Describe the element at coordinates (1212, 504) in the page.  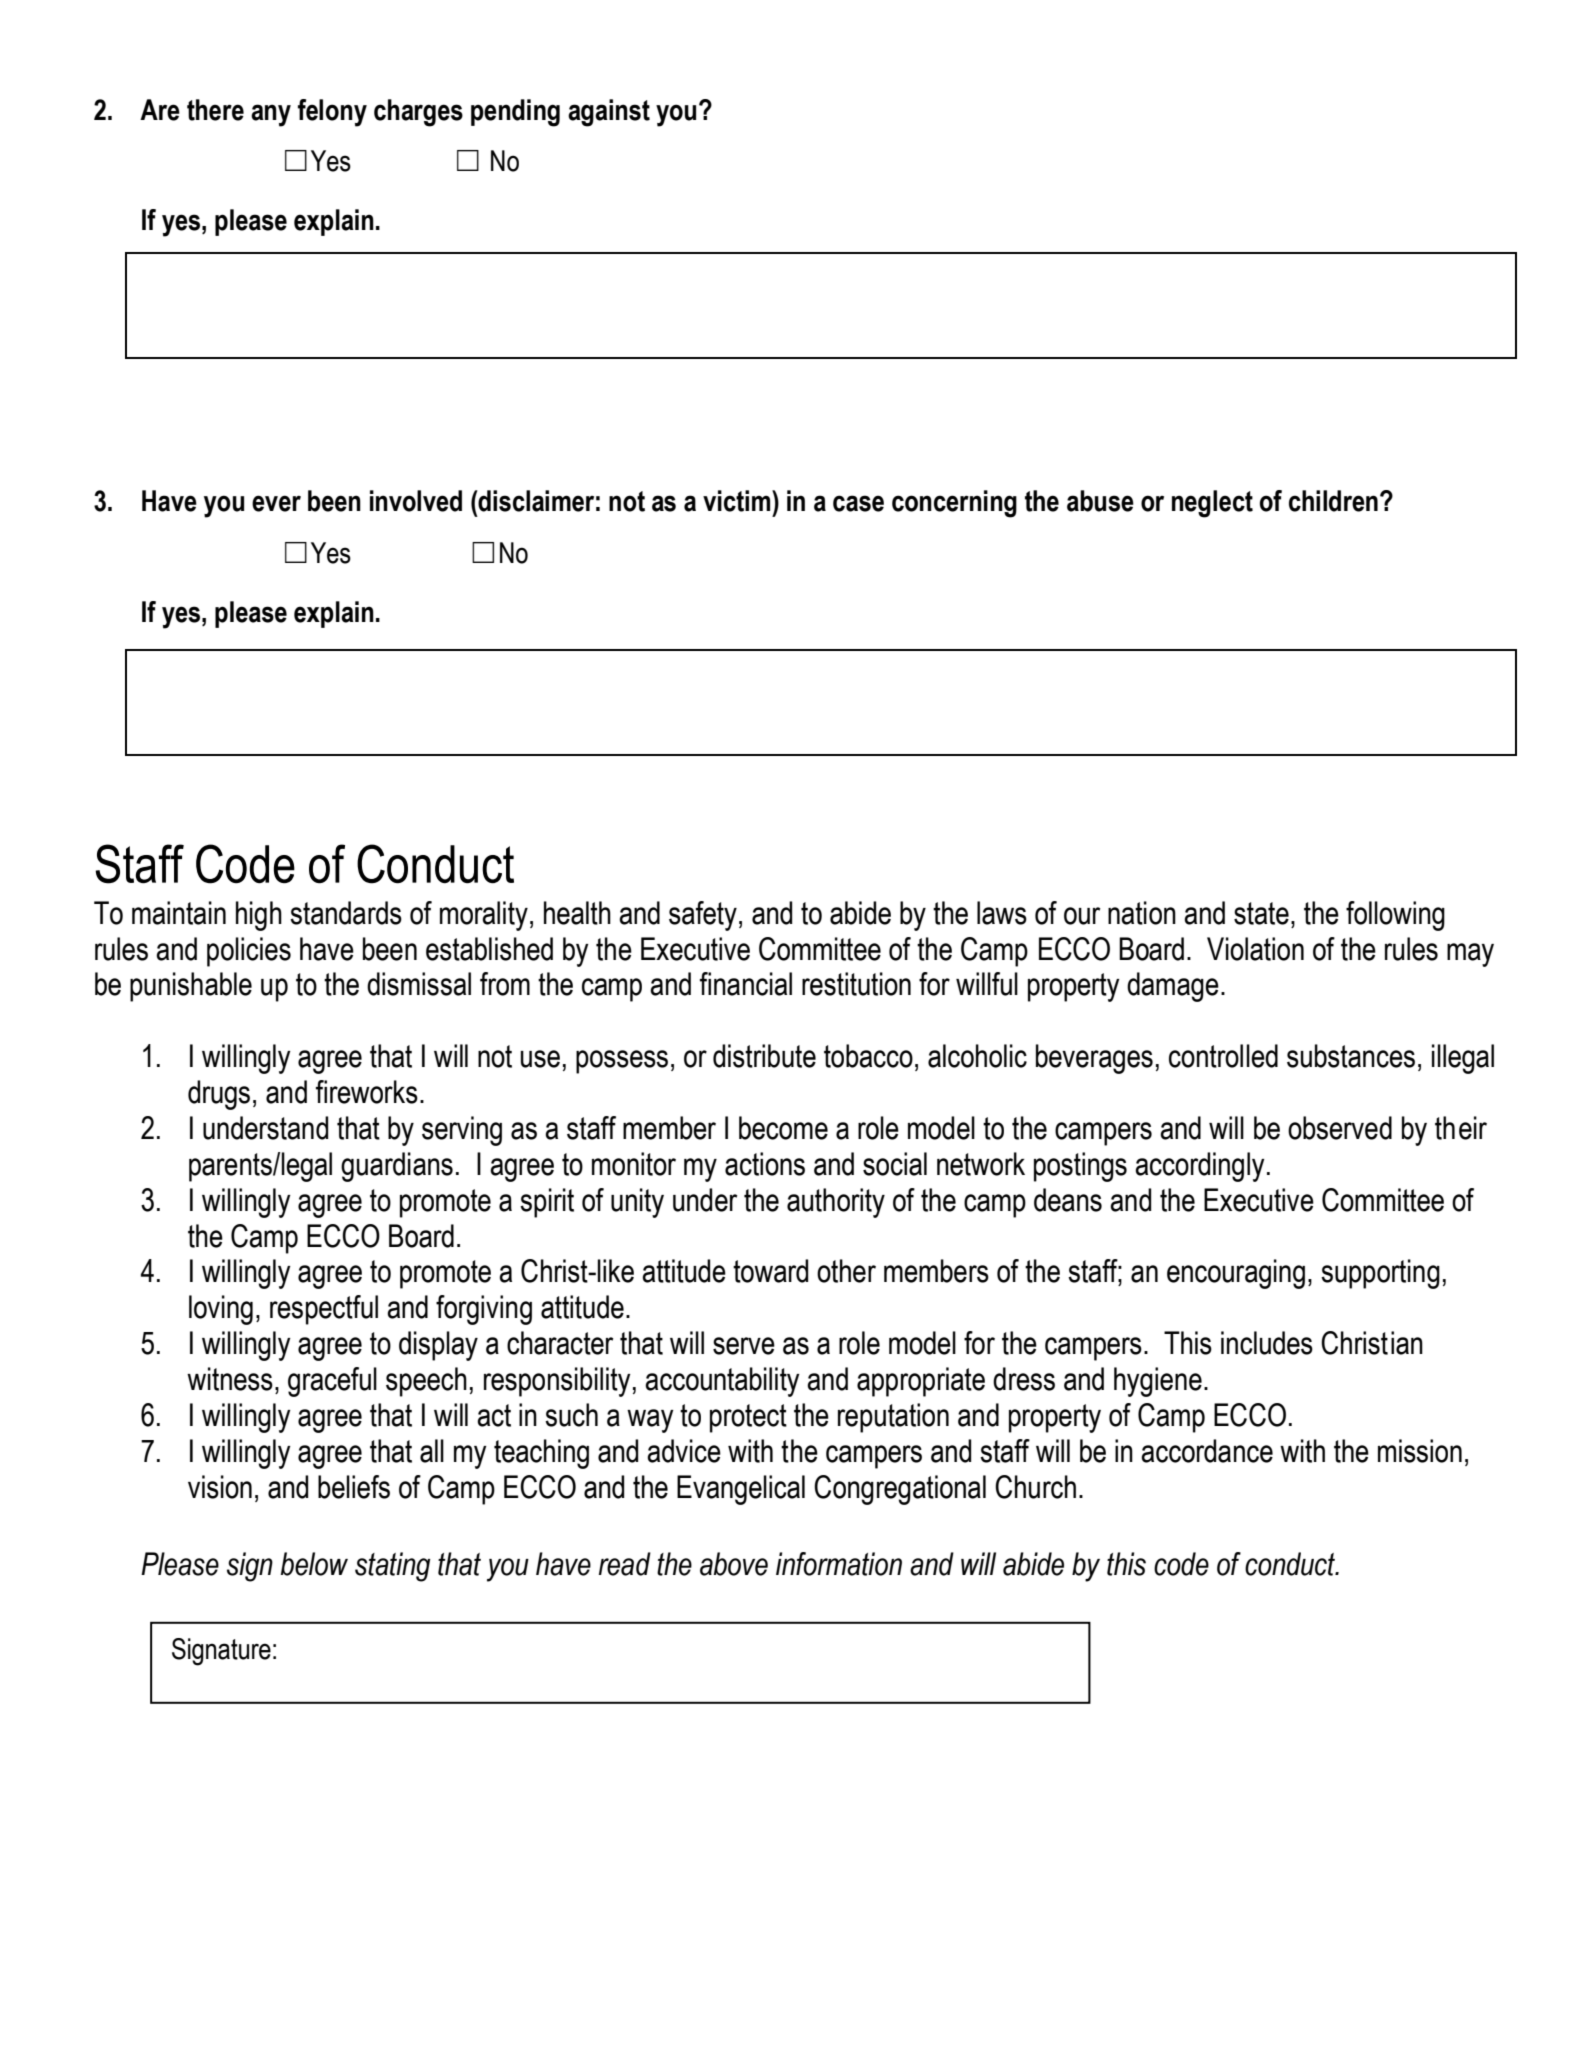
I see `neglect` at that location.
